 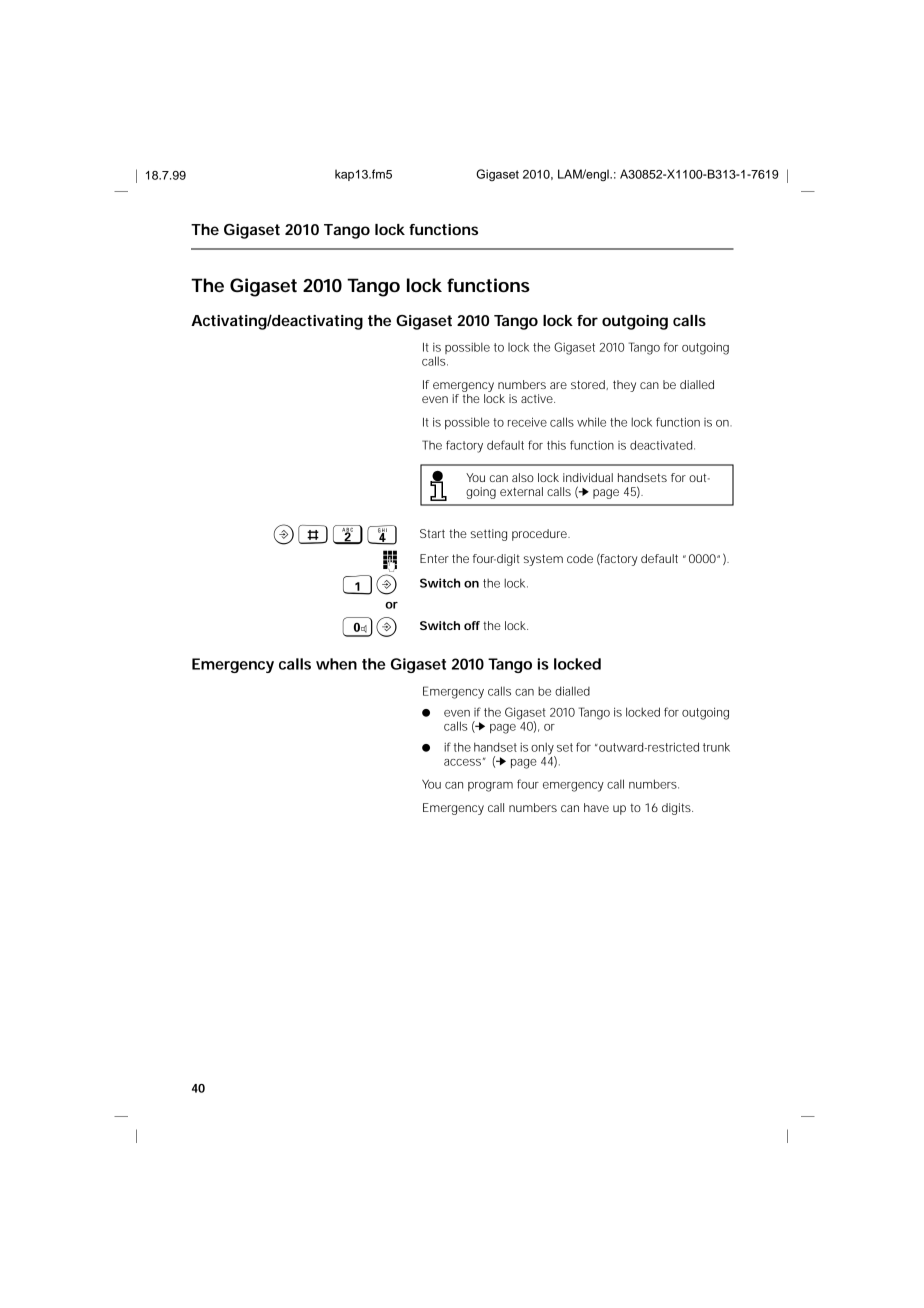 I want to click on receive, so click(x=527, y=422).
